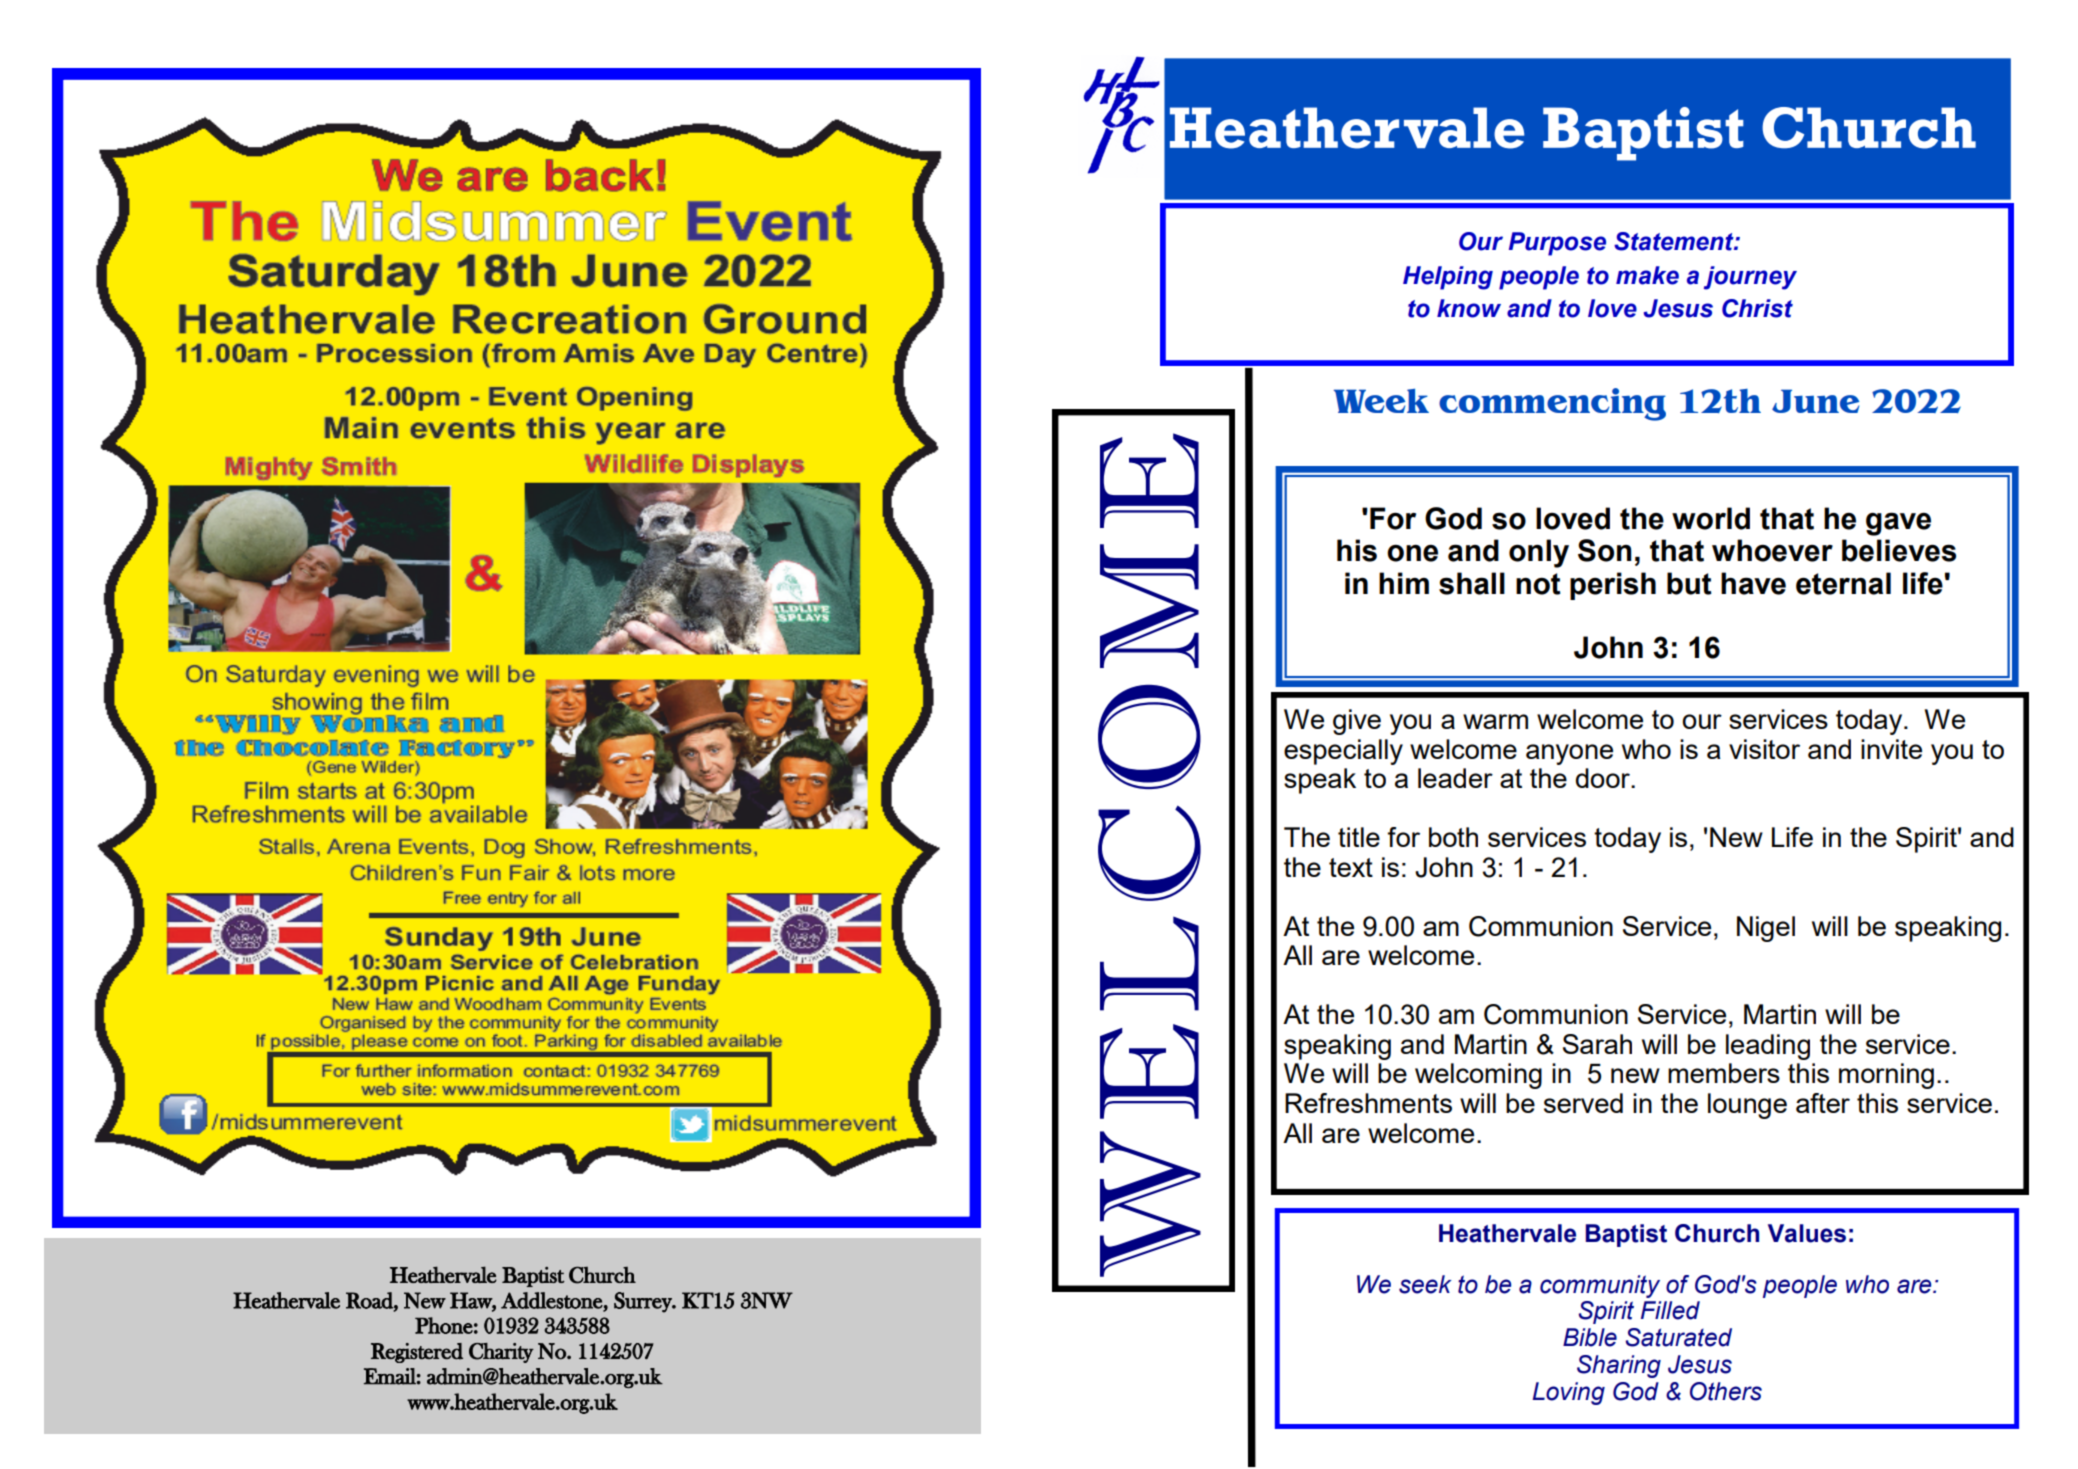  What do you see at coordinates (1381, 401) in the image?
I see `Week` at bounding box center [1381, 401].
